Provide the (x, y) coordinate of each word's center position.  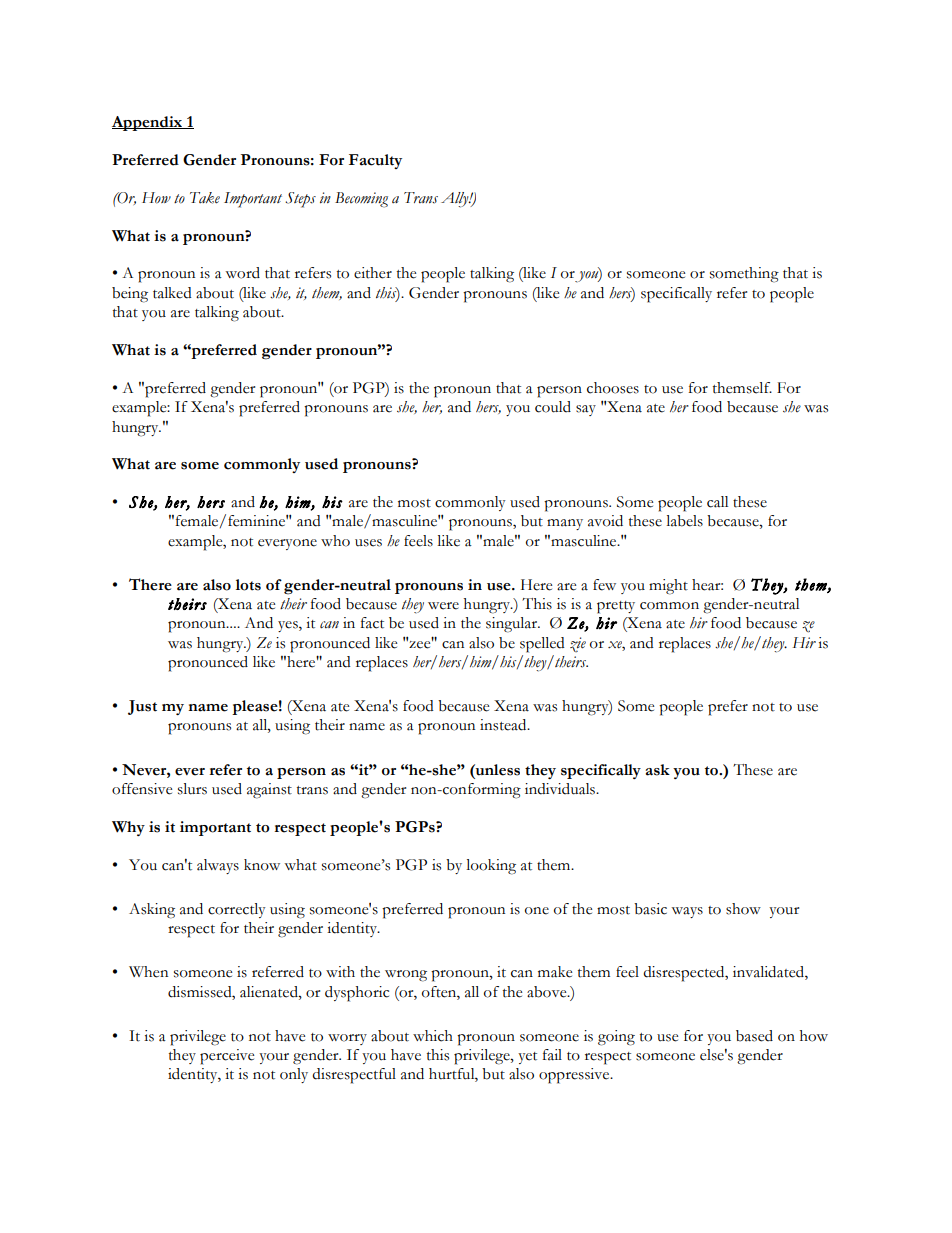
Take (205, 198)
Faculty (375, 161)
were (443, 606)
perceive (227, 1057)
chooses (613, 388)
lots (248, 585)
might (668, 587)
